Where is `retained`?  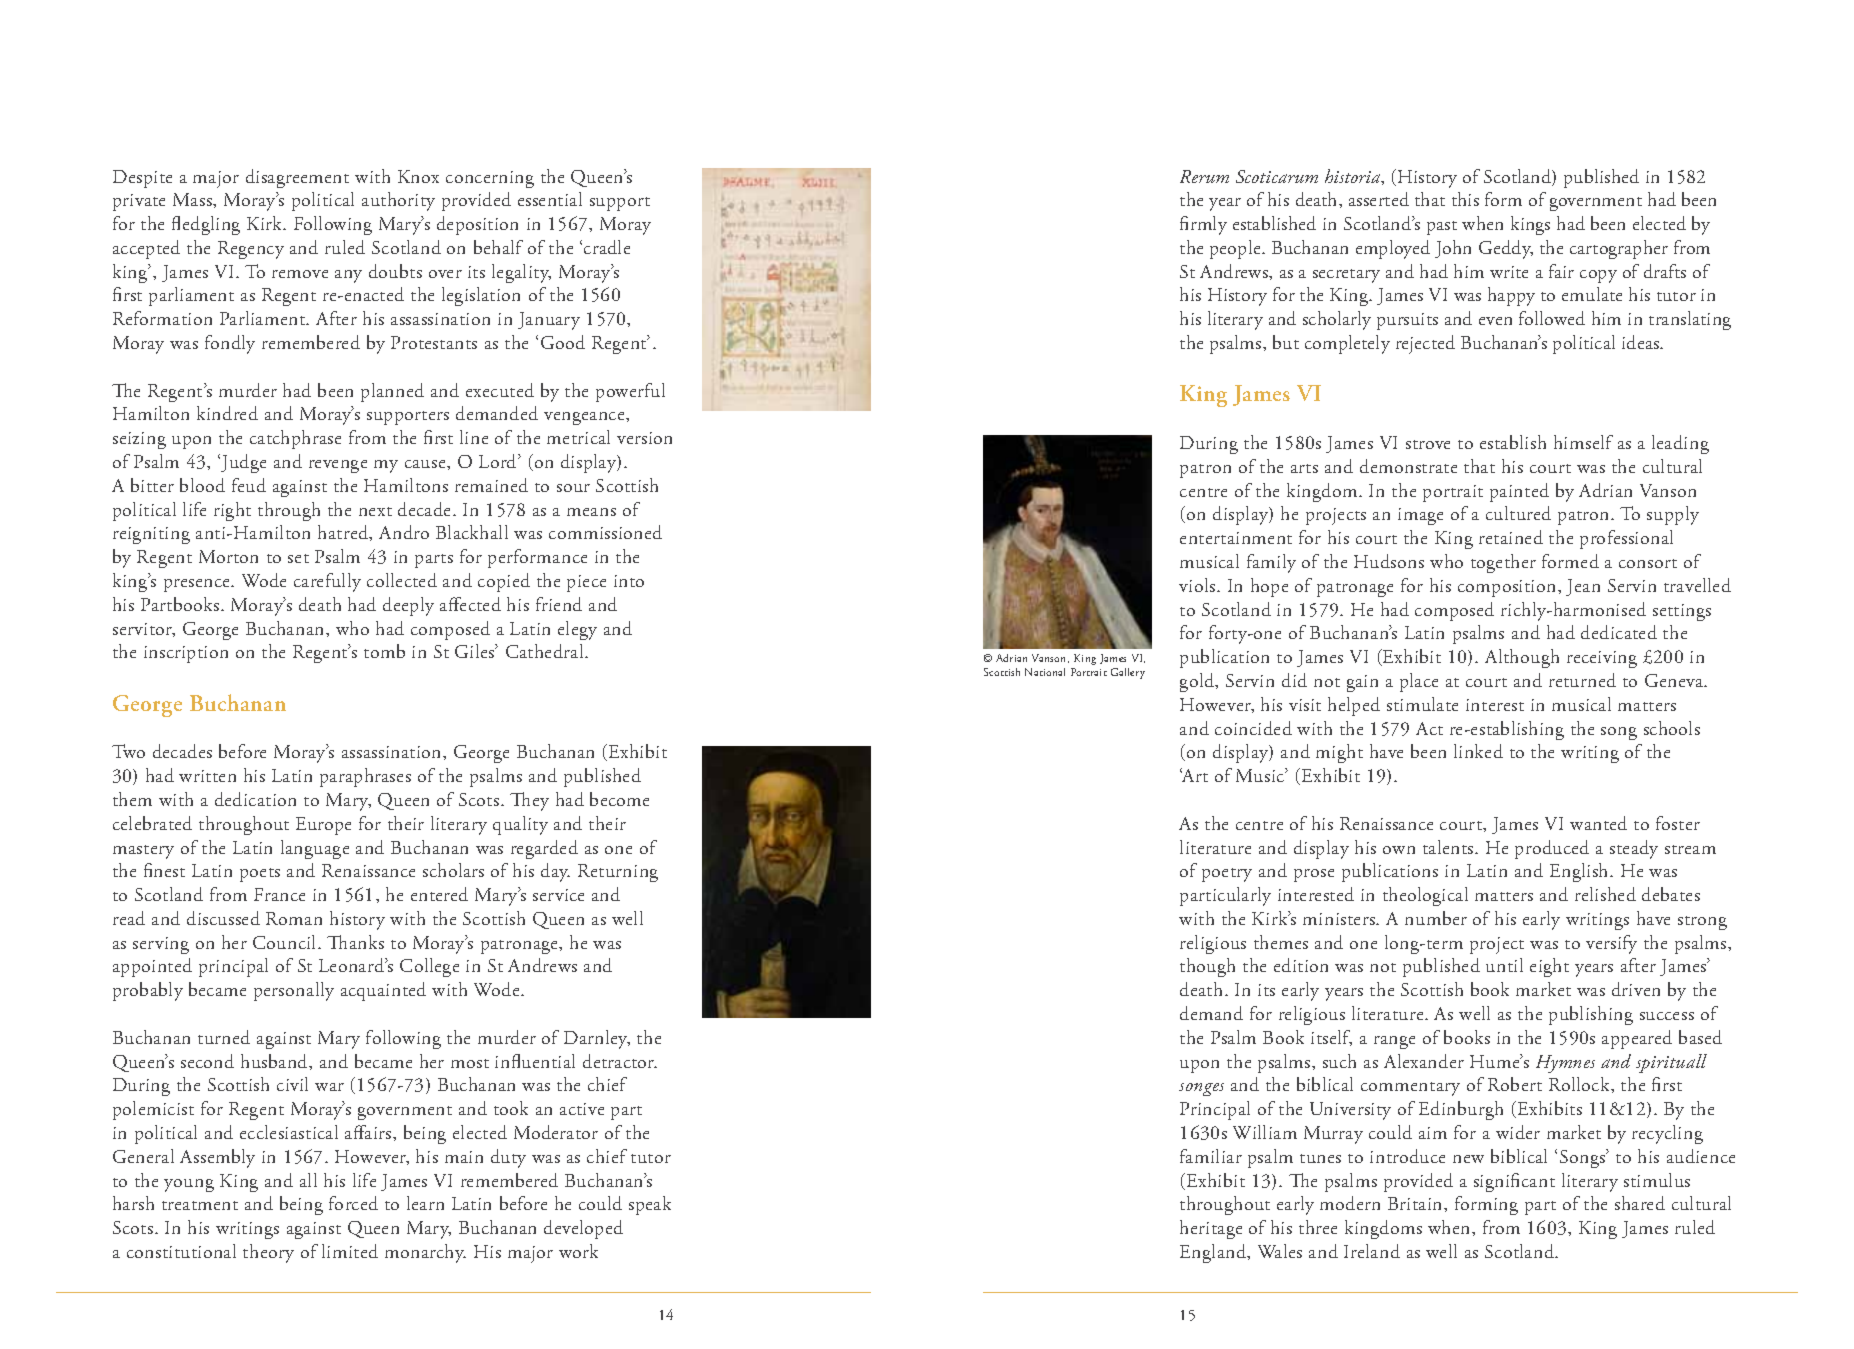 retained is located at coordinates (1511, 537).
